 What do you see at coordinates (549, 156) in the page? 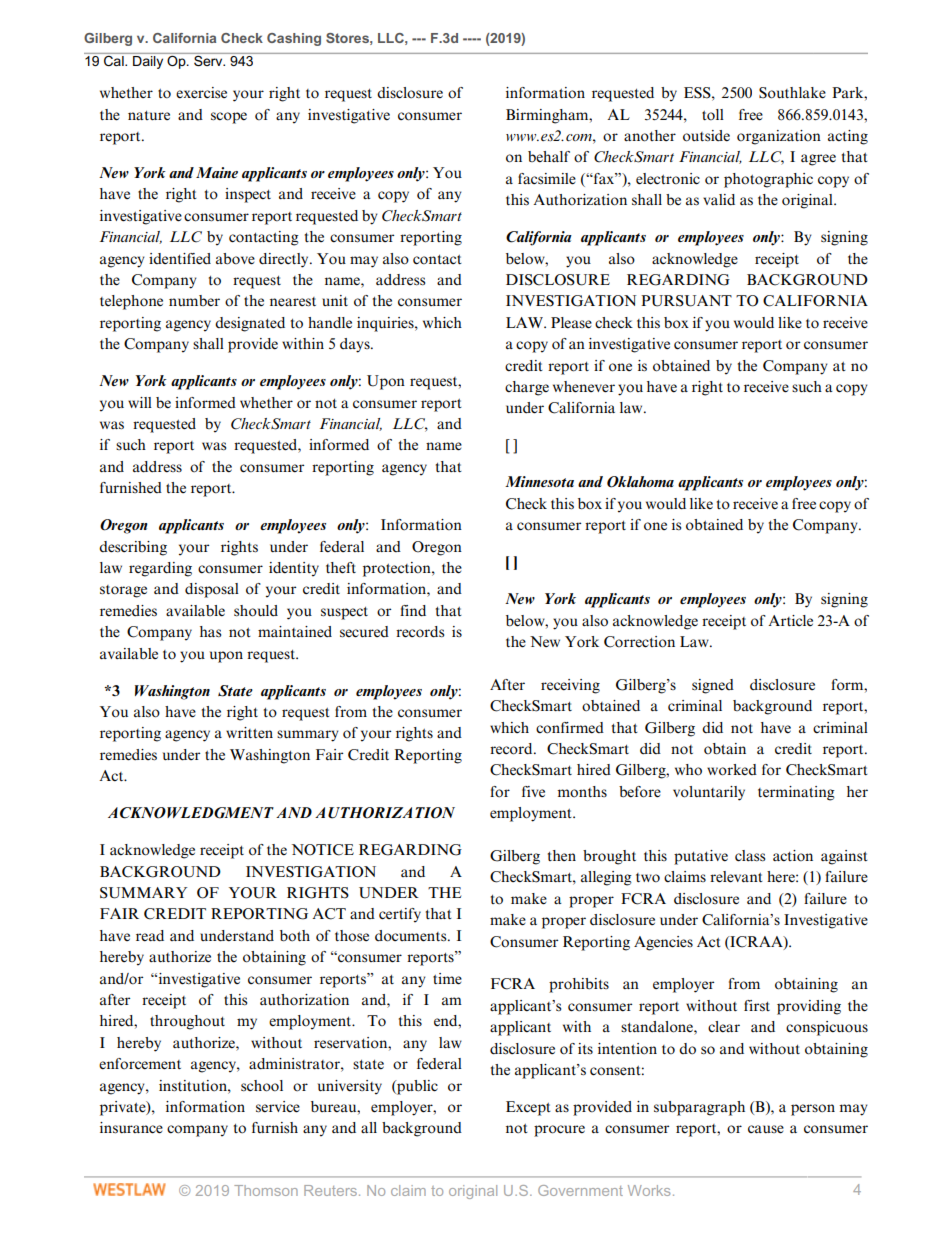
I see `behalf` at bounding box center [549, 156].
